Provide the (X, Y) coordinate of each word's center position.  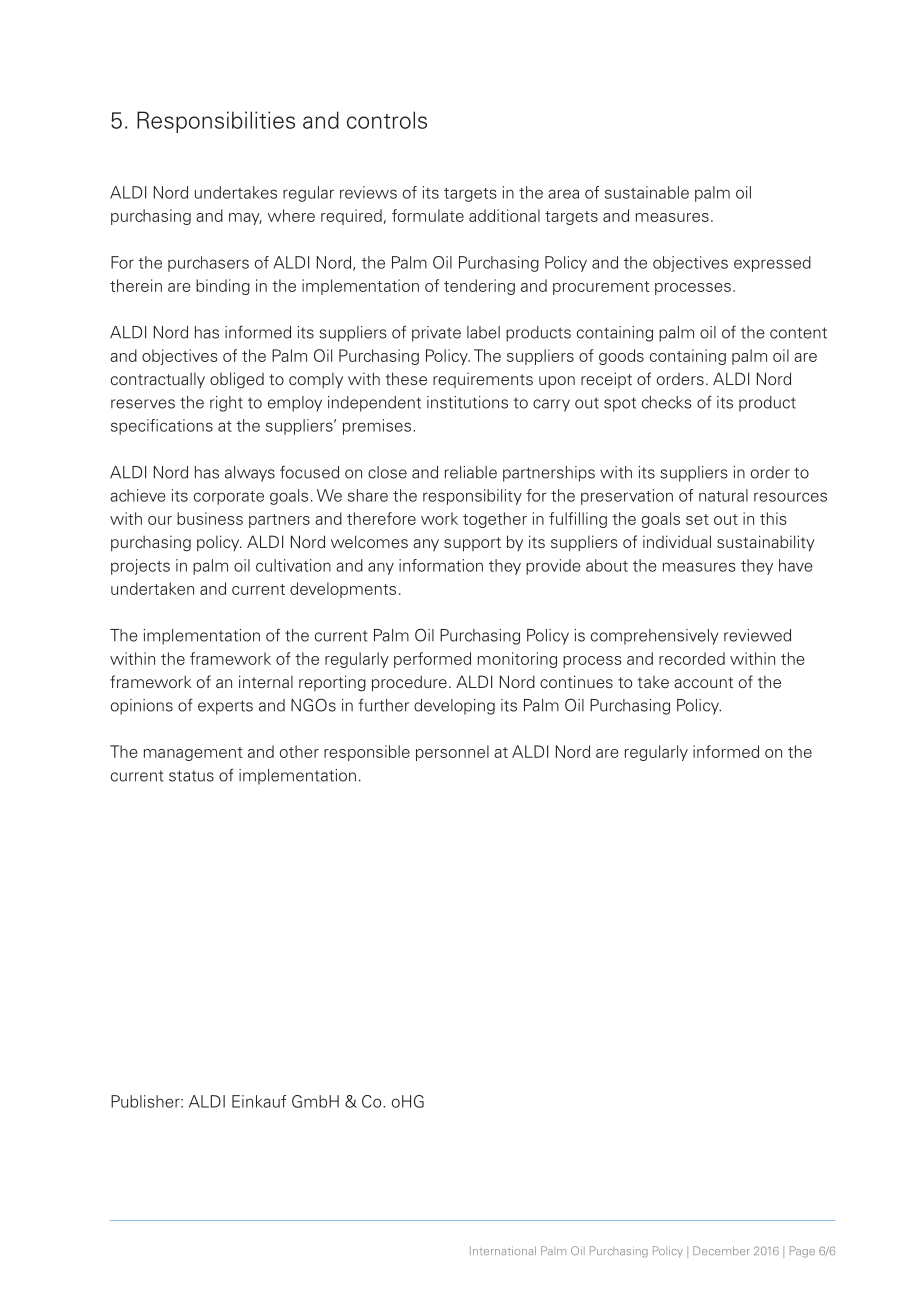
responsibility (472, 497)
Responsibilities (216, 122)
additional (504, 215)
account (703, 682)
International (503, 1250)
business (210, 518)
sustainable (647, 192)
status (191, 776)
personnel (452, 753)
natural (723, 495)
